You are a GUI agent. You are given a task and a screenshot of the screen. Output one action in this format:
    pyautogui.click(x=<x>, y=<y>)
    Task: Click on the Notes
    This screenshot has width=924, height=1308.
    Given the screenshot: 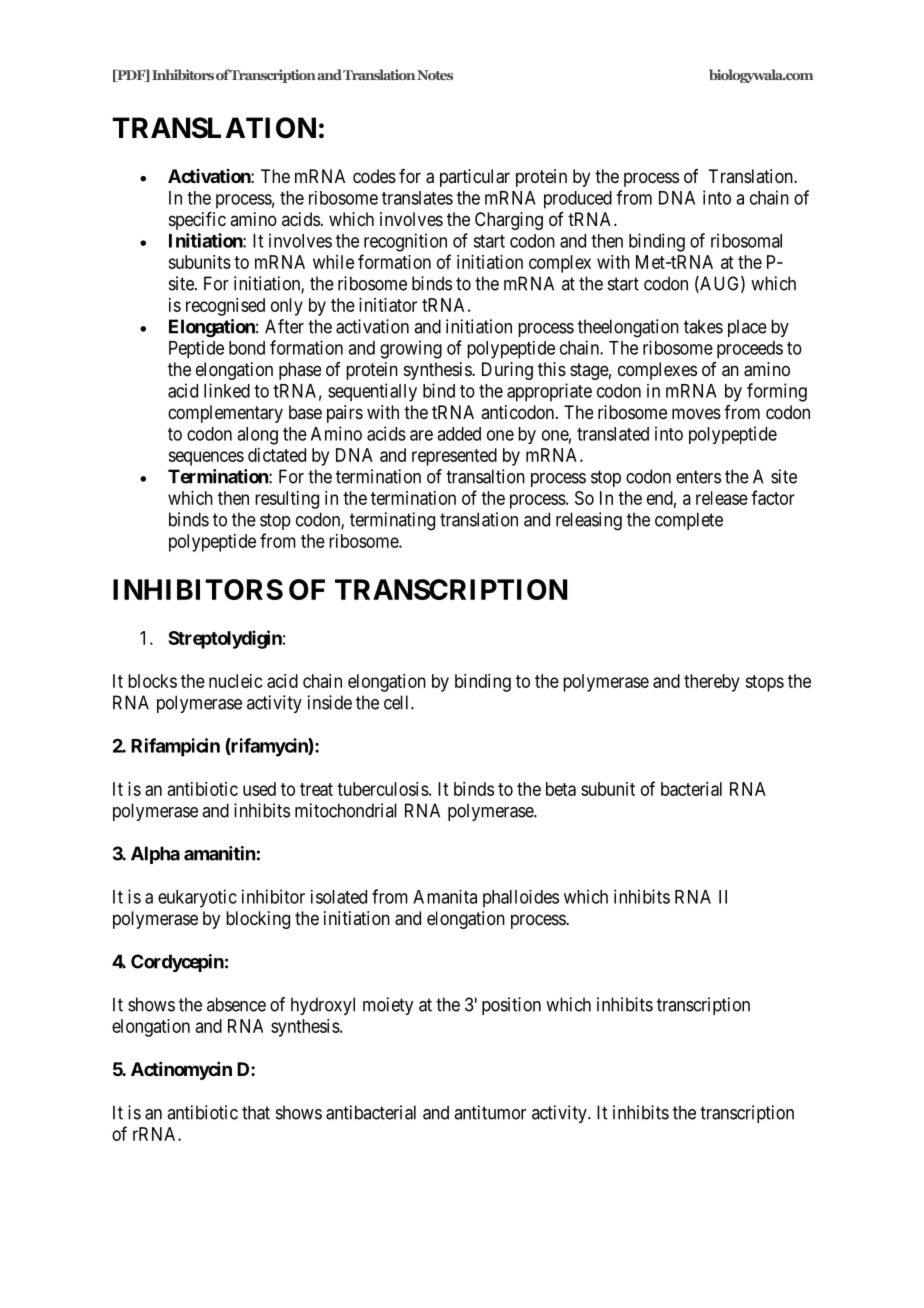 What is the action you would take?
    pyautogui.click(x=435, y=75)
